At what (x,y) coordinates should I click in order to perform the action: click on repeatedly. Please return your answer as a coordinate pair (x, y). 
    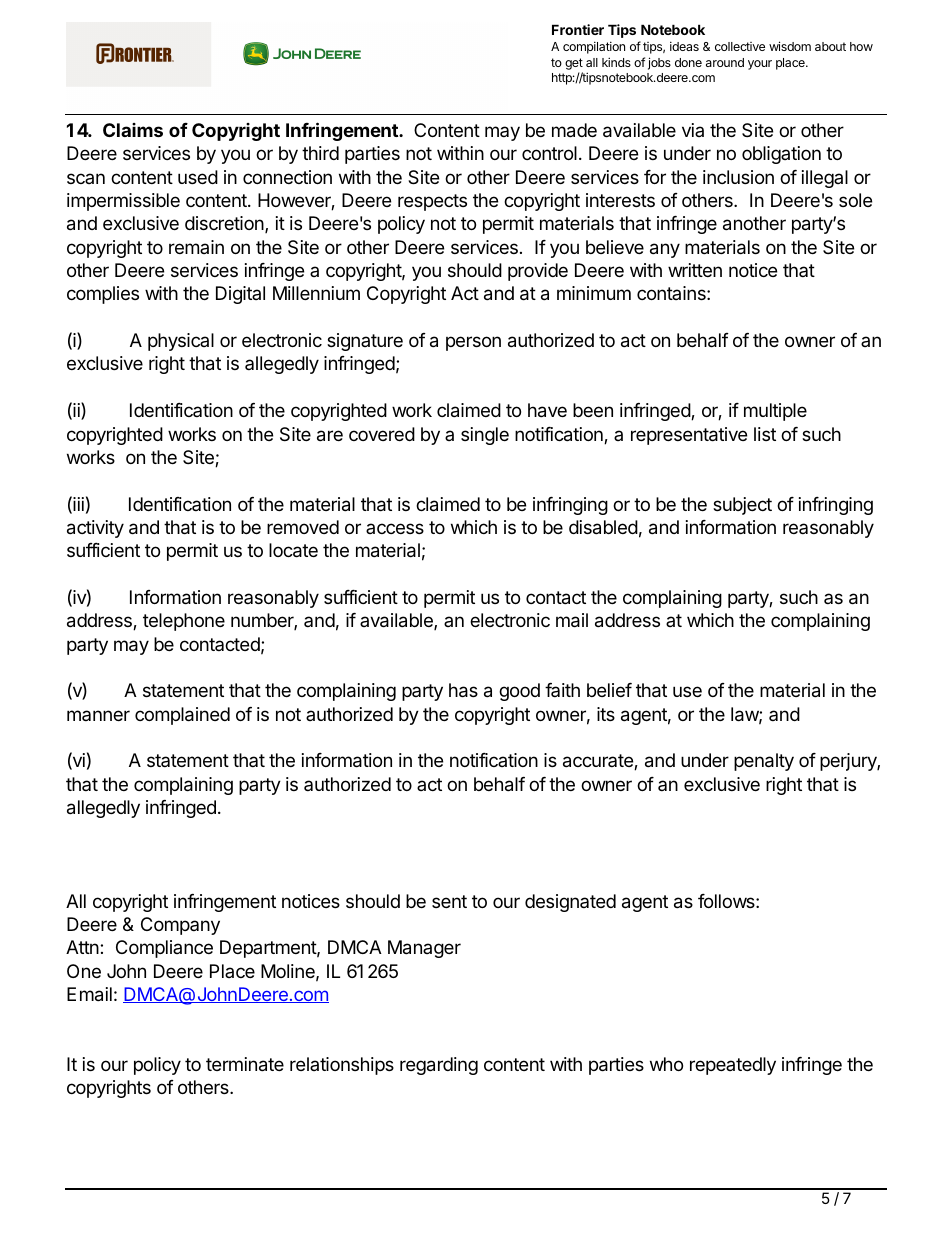
    Looking at the image, I should click on (733, 1066).
